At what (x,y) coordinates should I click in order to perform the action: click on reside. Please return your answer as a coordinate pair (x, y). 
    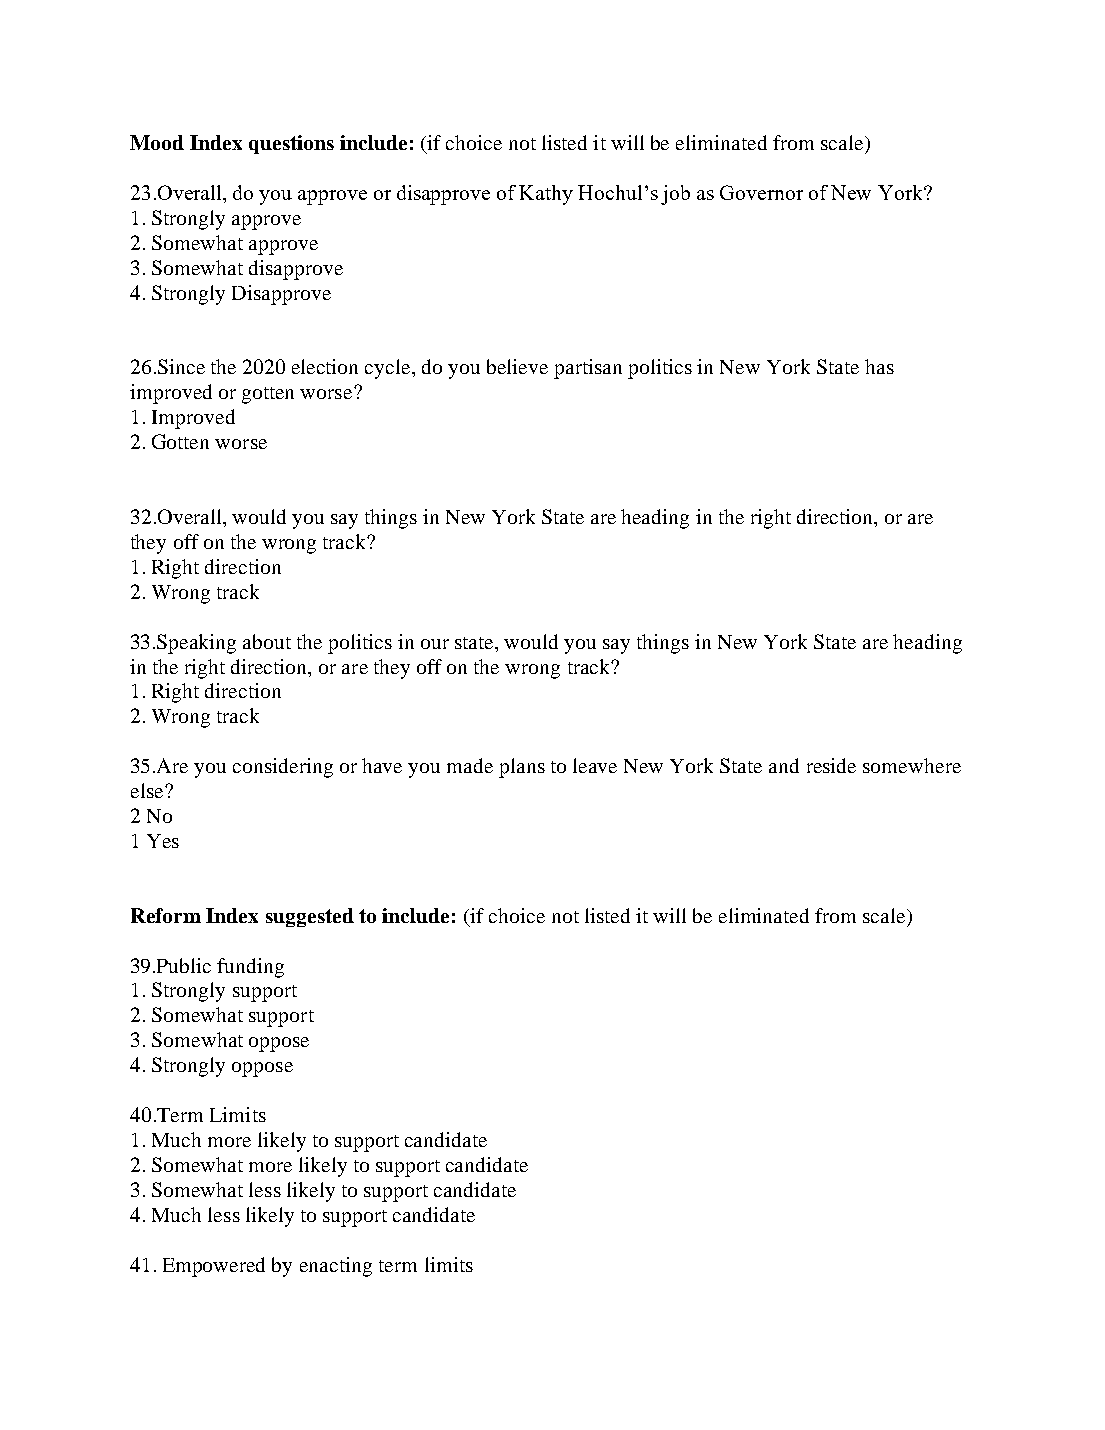
    Looking at the image, I should click on (831, 765).
